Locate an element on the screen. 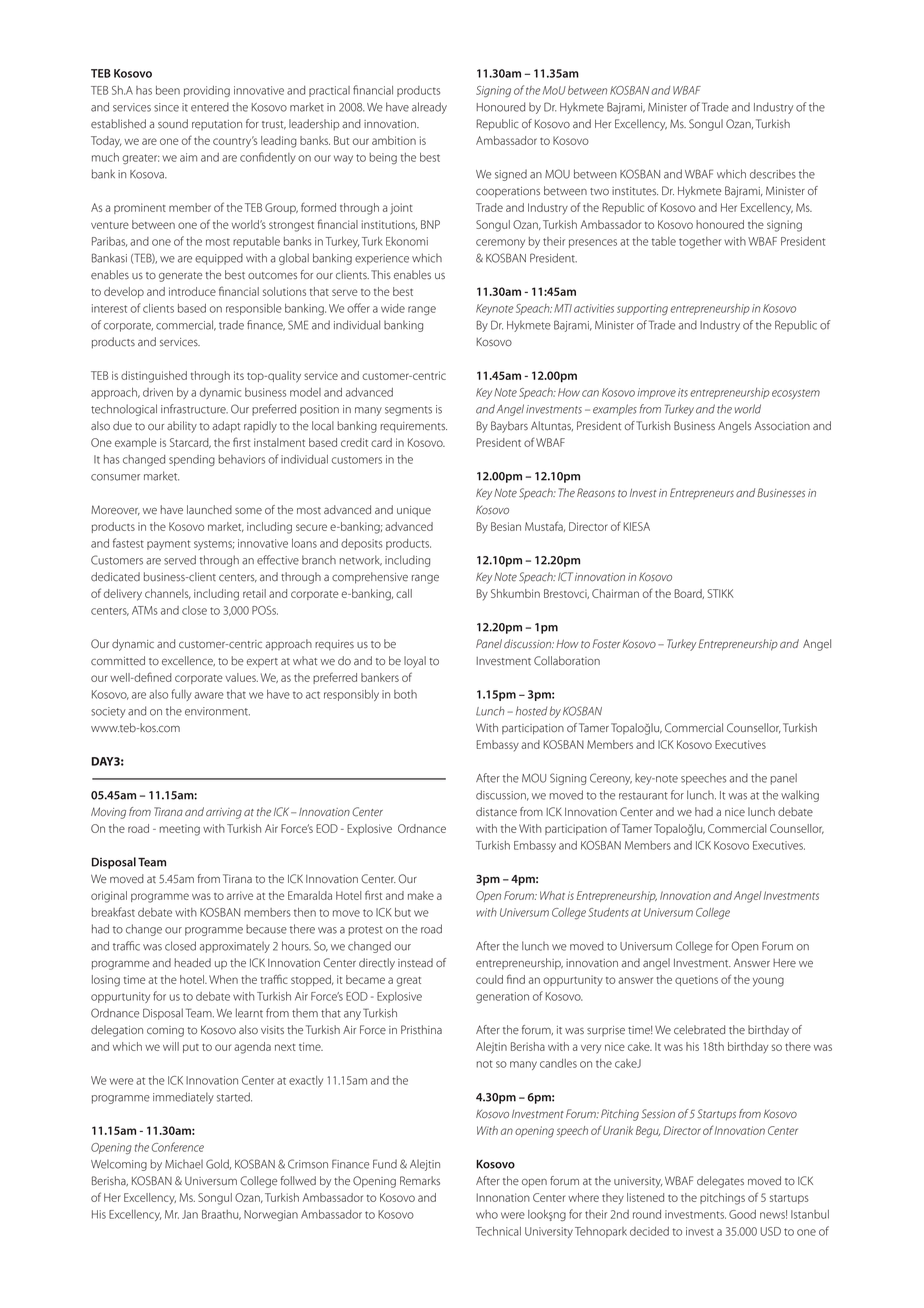  who is located at coordinates (487, 1214).
